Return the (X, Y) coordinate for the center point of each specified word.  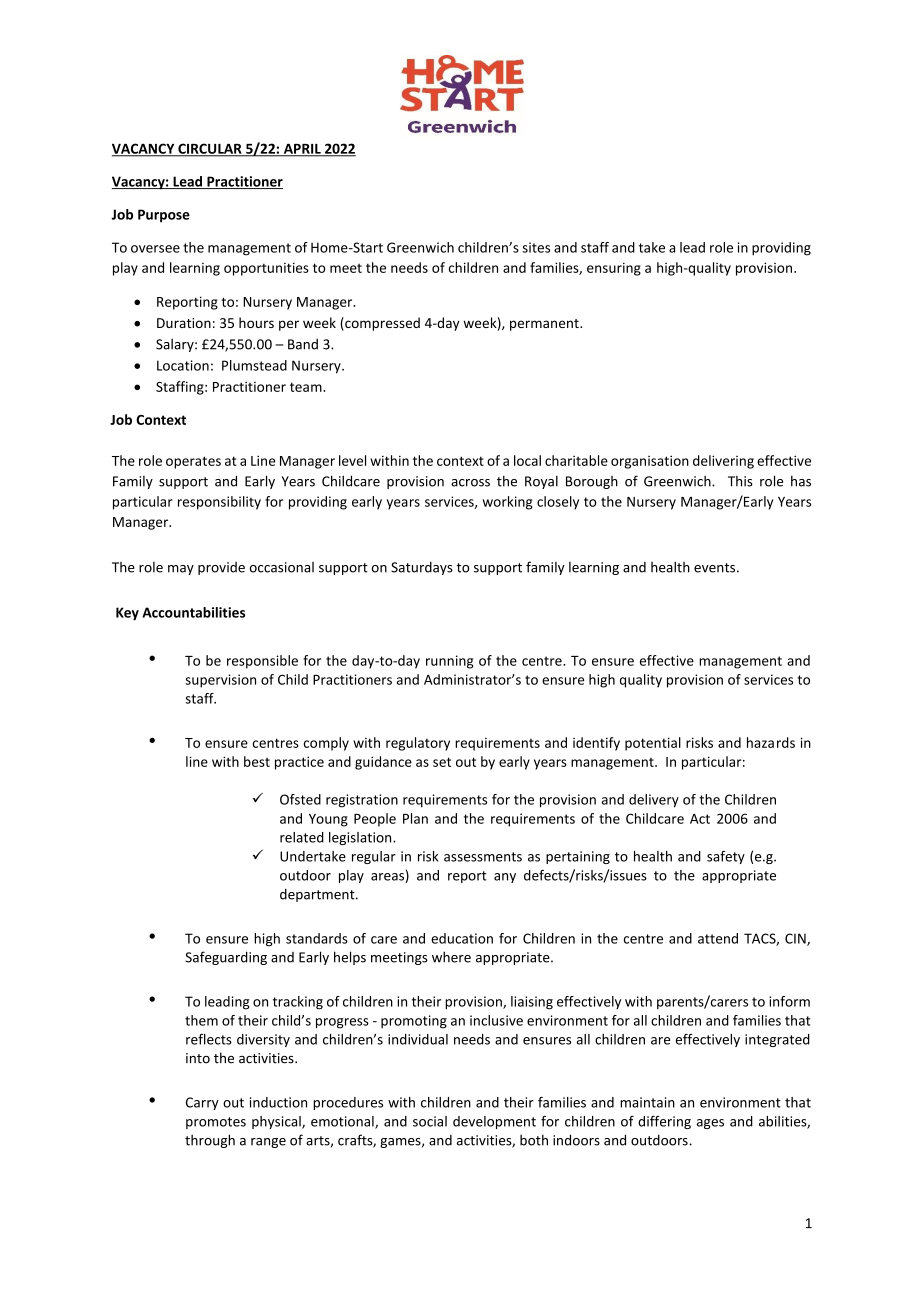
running (449, 662)
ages (710, 1124)
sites (536, 247)
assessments (483, 857)
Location (183, 365)
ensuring (614, 269)
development (494, 1122)
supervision (220, 681)
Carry (202, 1103)
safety (726, 857)
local (527, 460)
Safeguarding (226, 958)
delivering (723, 462)
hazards (771, 742)
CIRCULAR (210, 149)
